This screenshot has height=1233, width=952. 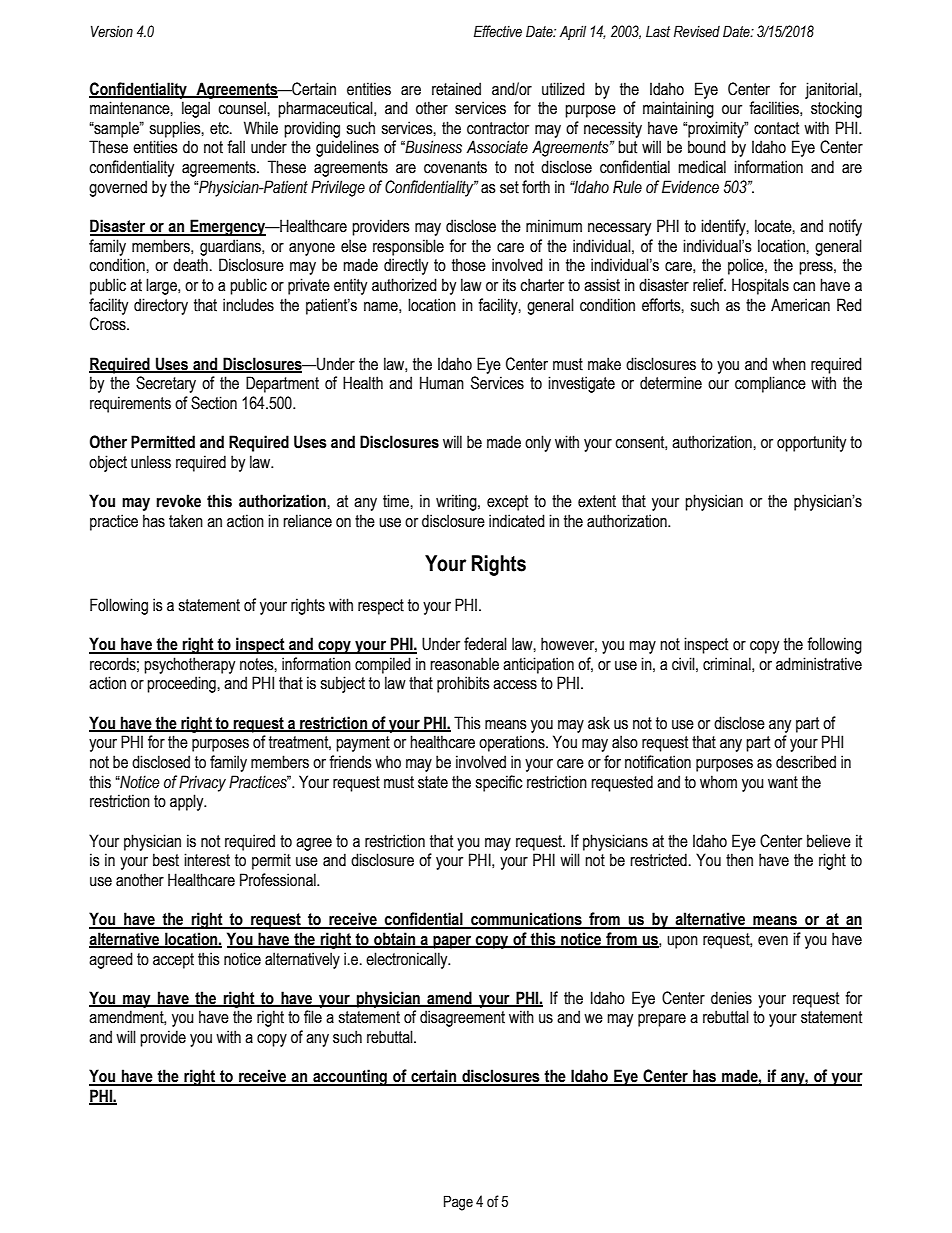 I want to click on prepare, so click(x=662, y=1020).
